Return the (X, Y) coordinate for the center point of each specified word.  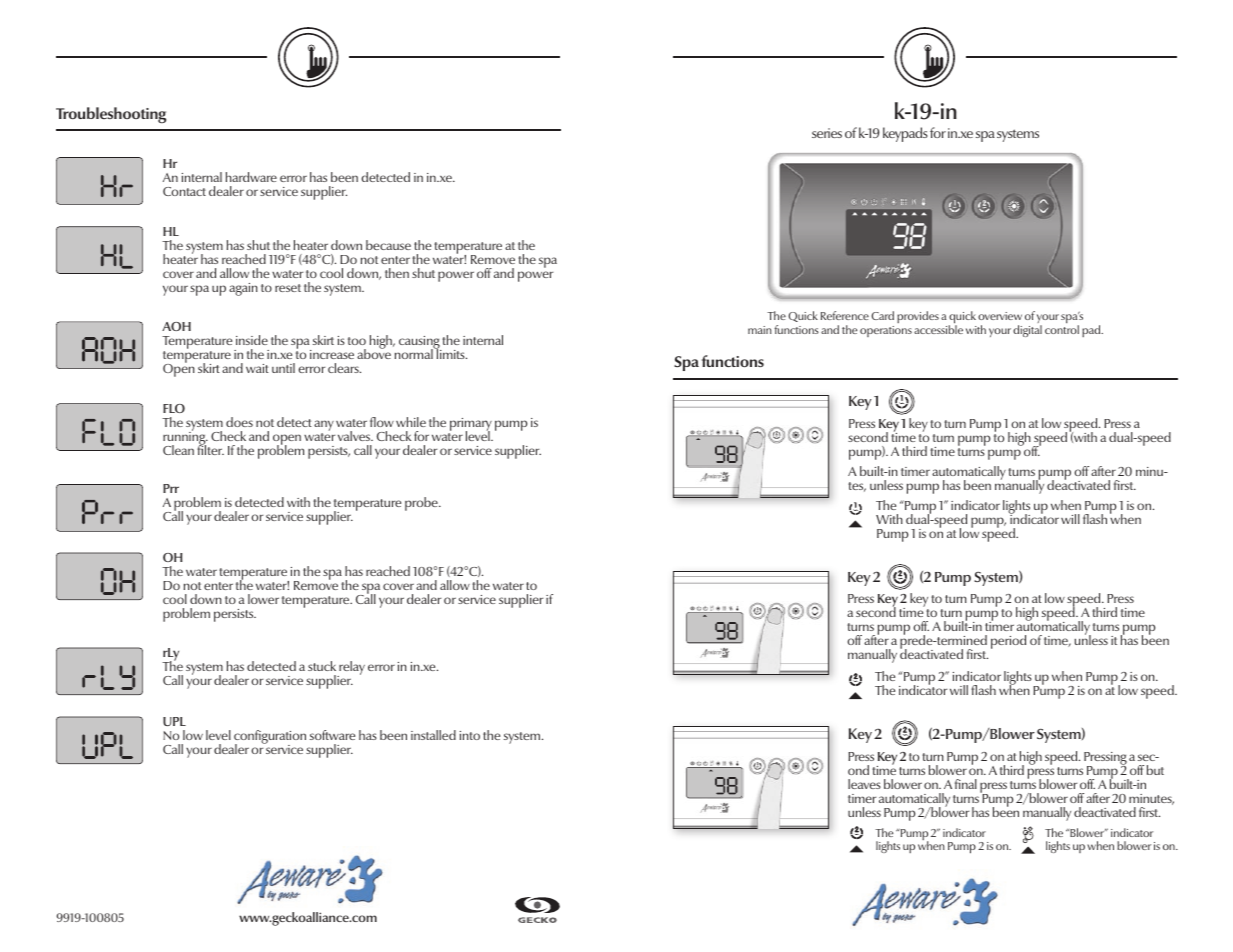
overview (1000, 316)
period (1008, 642)
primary (471, 425)
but (1155, 770)
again (243, 289)
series (827, 133)
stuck (322, 666)
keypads (905, 134)
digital (1027, 331)
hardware (251, 177)
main (760, 330)
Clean (178, 450)
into (470, 735)
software (332, 735)
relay (351, 669)
